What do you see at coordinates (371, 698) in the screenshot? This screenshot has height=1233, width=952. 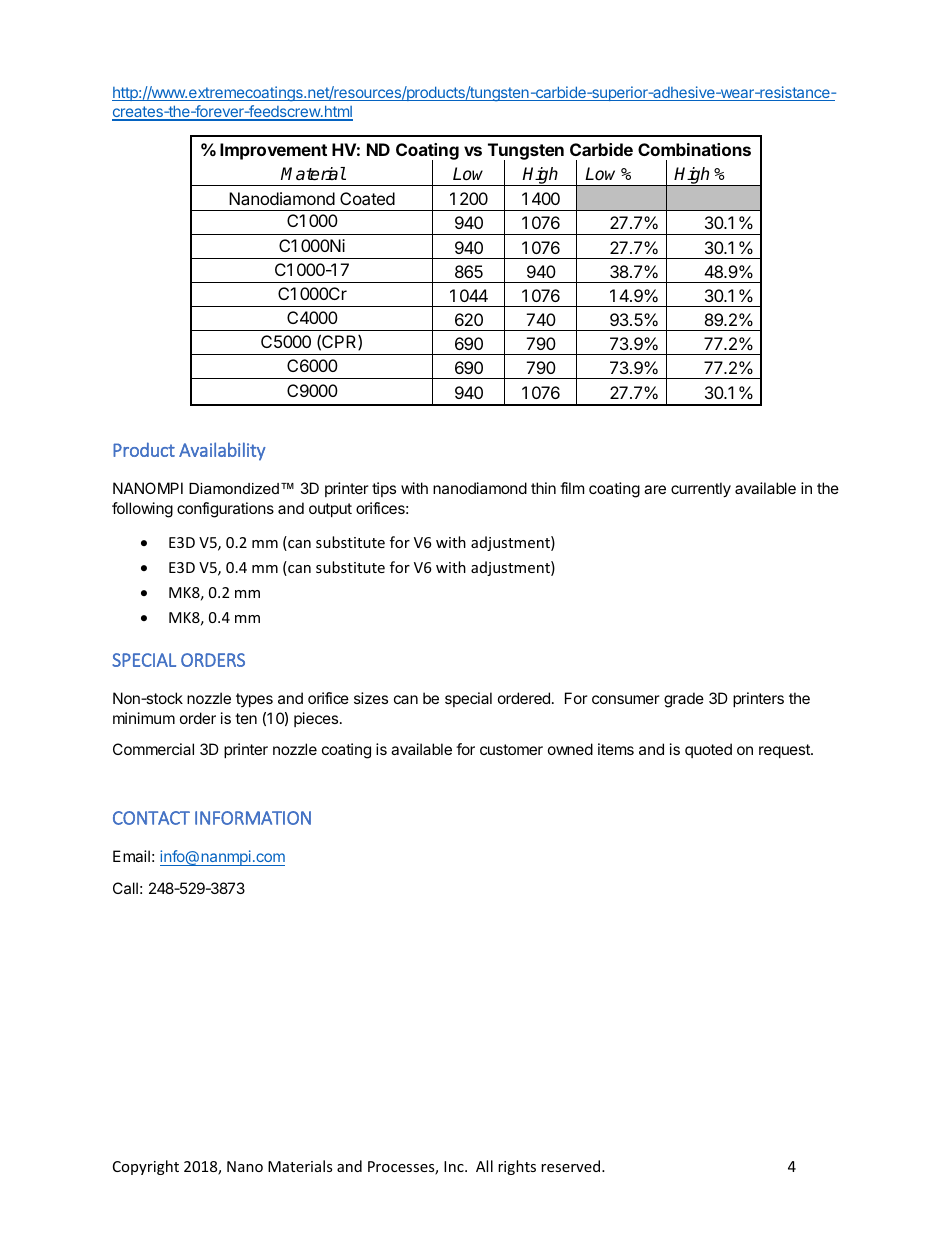 I see `sizes` at bounding box center [371, 698].
